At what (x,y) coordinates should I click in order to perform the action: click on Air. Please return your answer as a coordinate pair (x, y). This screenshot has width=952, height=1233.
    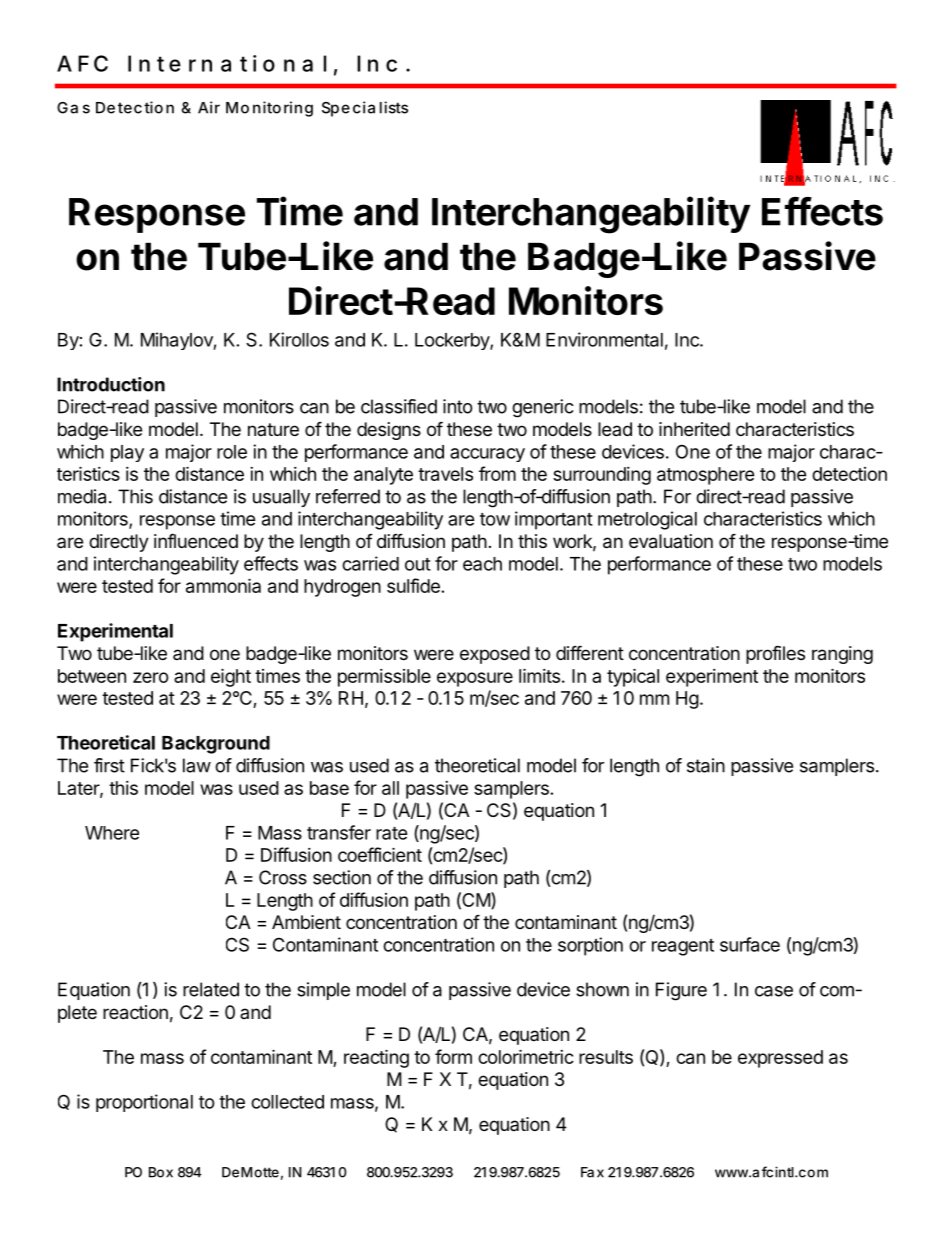
    Looking at the image, I should click on (209, 107).
